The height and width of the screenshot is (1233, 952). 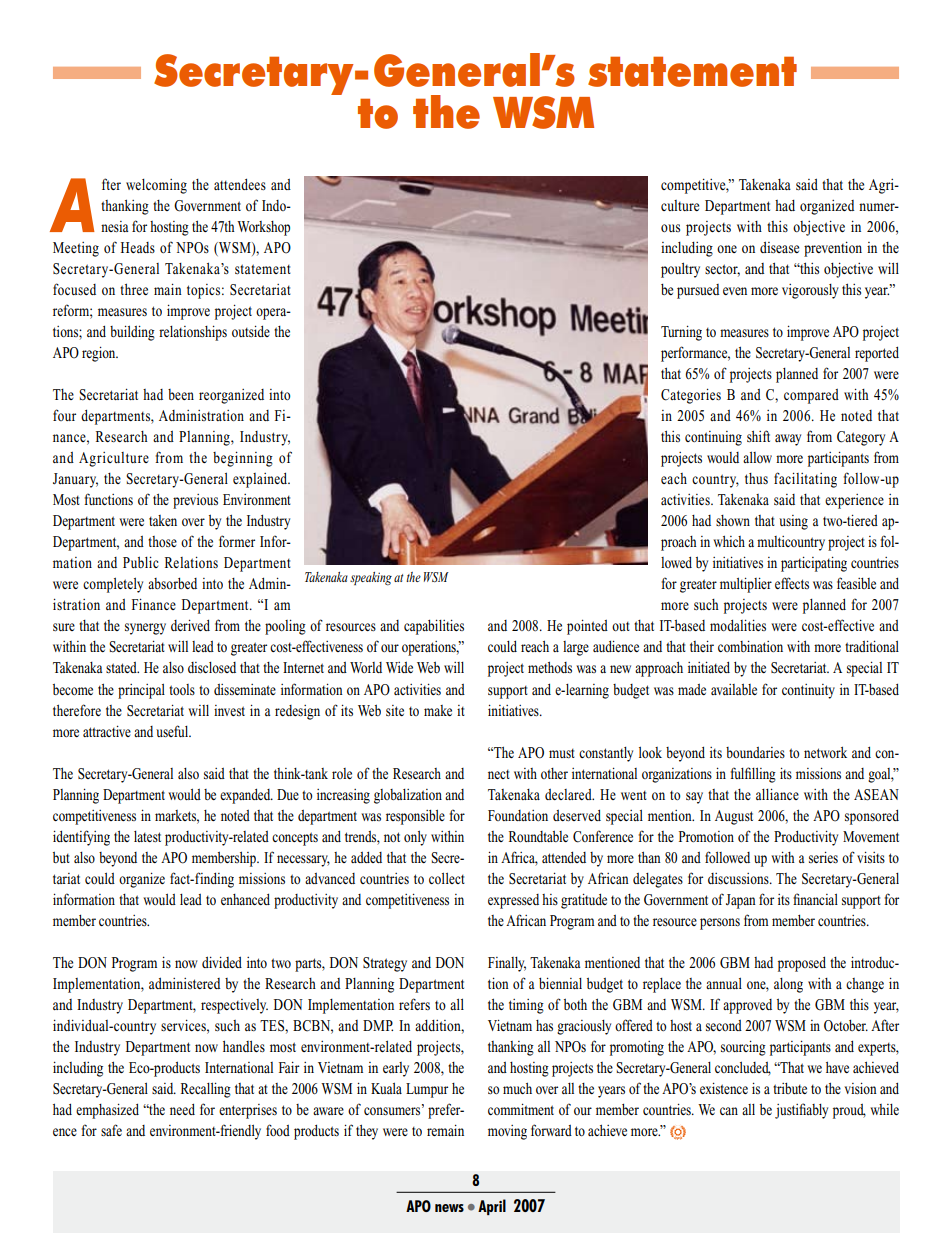 What do you see at coordinates (779, 247) in the screenshot?
I see `disease` at bounding box center [779, 247].
